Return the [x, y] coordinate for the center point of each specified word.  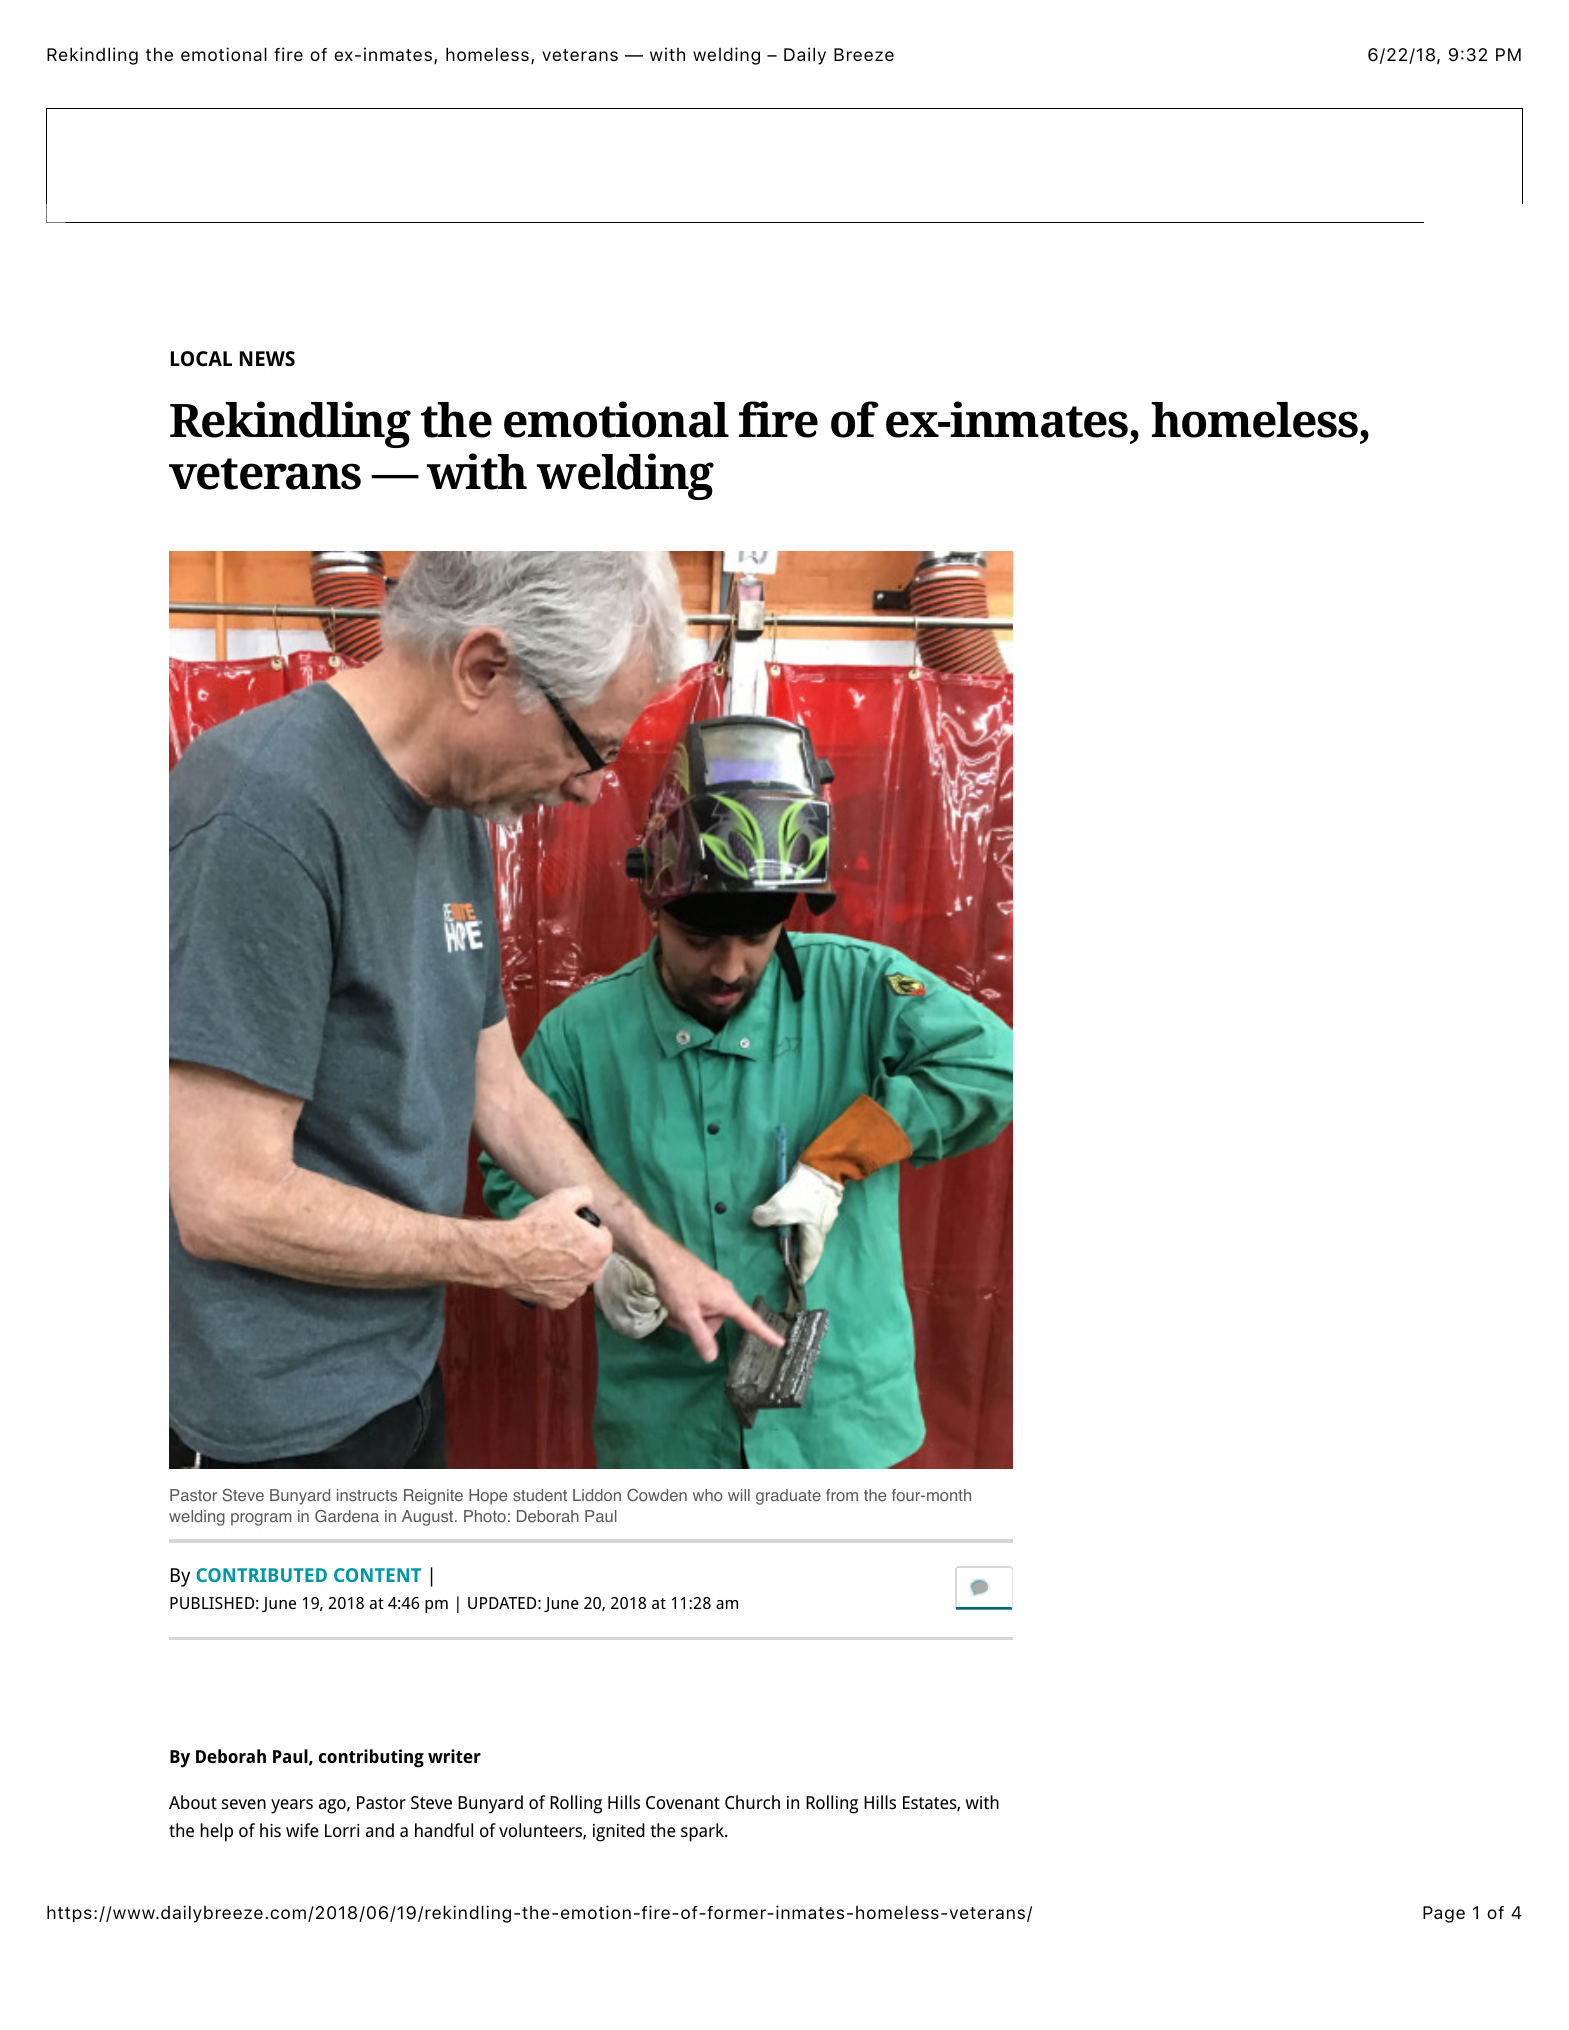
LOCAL [201, 358]
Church [752, 1802]
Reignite [433, 1497]
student [540, 1495]
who [708, 1495]
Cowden [657, 1495]
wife [302, 1830]
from [842, 1495]
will [739, 1495]
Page [1444, 1914]
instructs [367, 1495]
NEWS [267, 358]
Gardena [347, 1516]
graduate [788, 1497]
